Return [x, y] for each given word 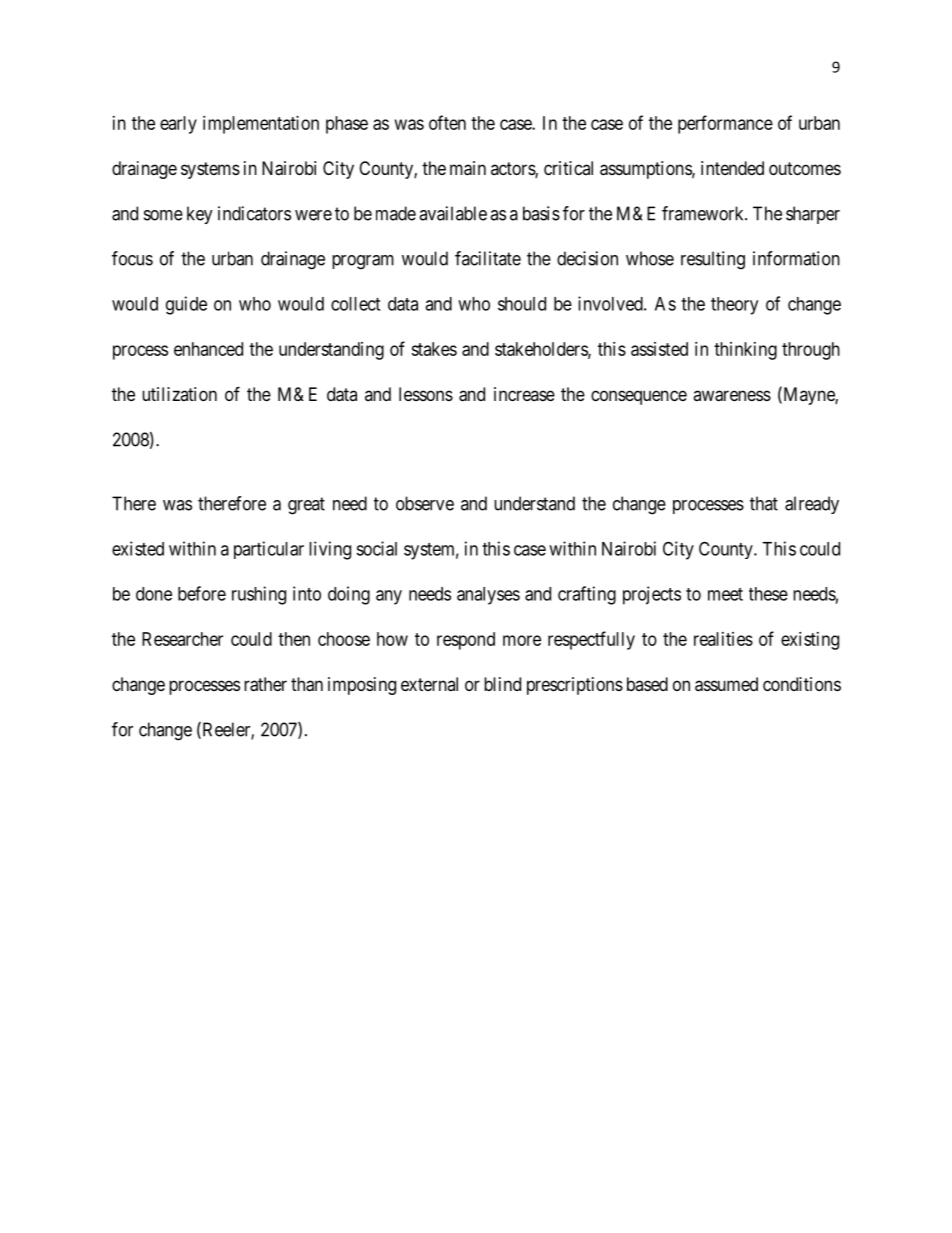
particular [269, 550]
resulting [713, 260]
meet [725, 594]
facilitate [488, 258]
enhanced [208, 349]
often [447, 122]
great [306, 506]
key [200, 215]
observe [425, 503]
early [178, 125]
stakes [434, 349]
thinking [745, 351]
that [764, 503]
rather [265, 684]
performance [725, 124]
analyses [488, 596]
